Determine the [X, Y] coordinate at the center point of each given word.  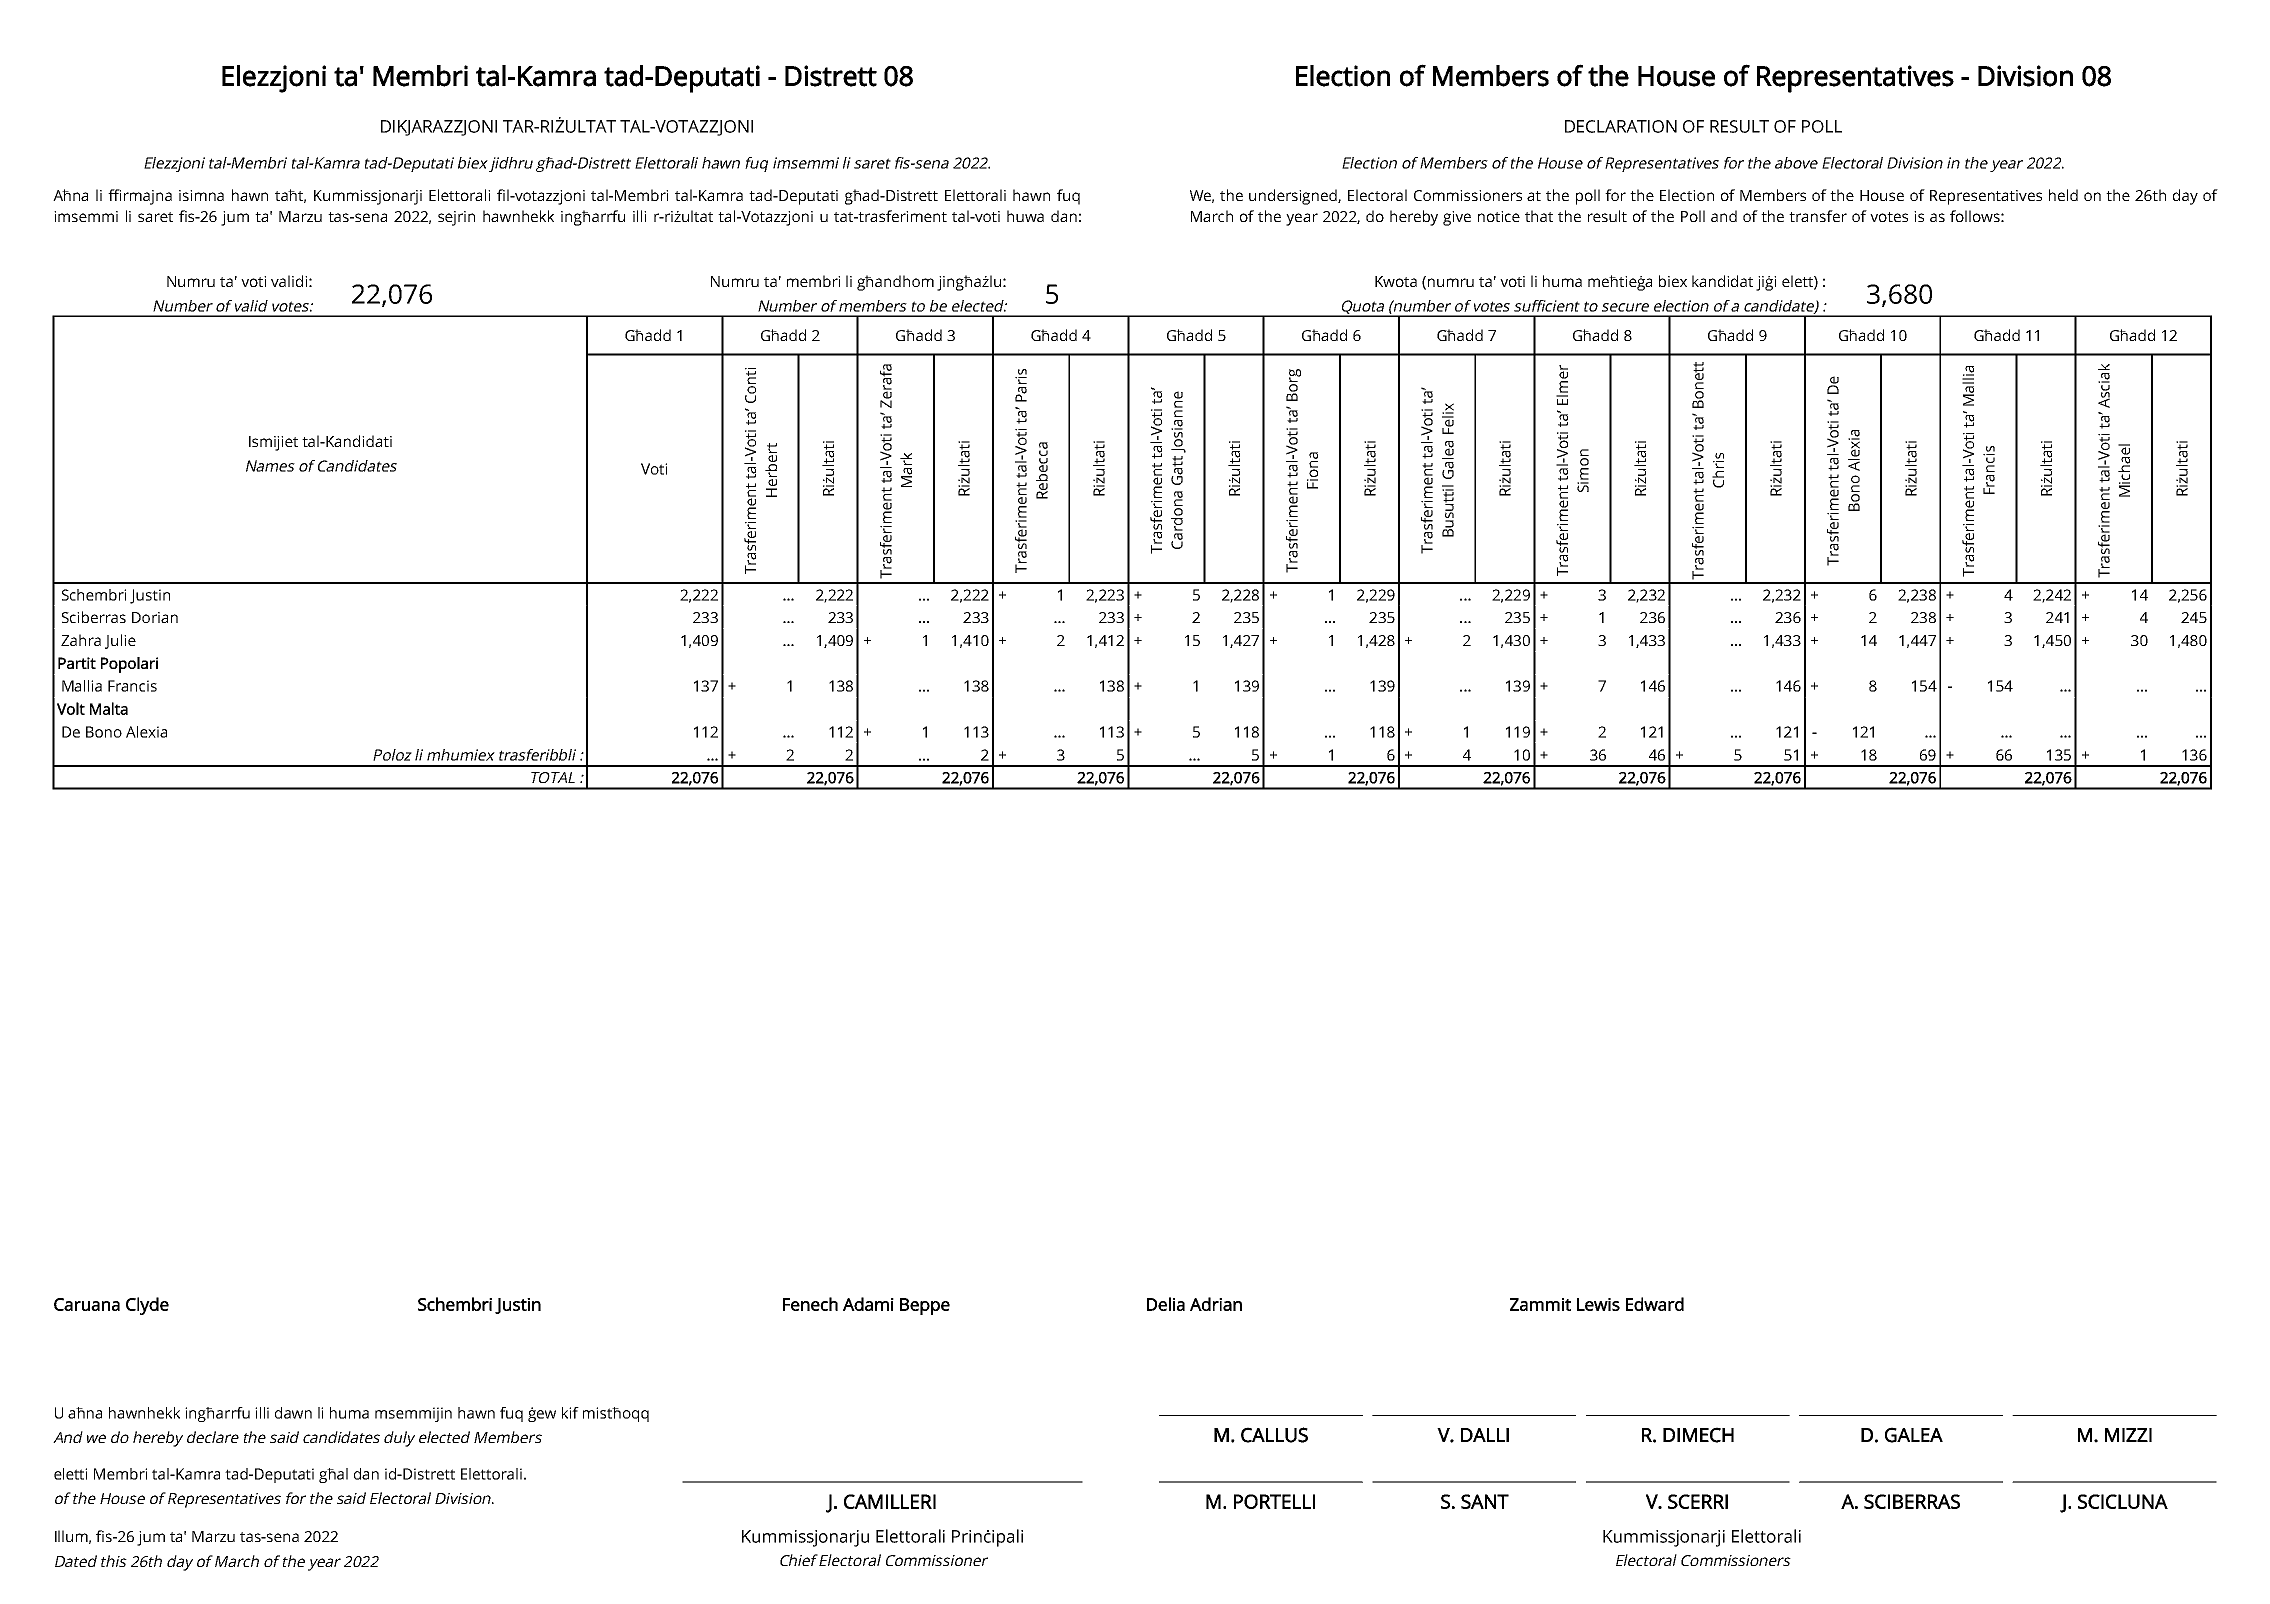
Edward [1655, 1304]
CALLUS [1274, 1435]
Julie [120, 641]
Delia [1166, 1304]
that [1539, 216]
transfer [1818, 216]
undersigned [1294, 197]
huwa [1025, 216]
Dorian [155, 617]
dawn [293, 1413]
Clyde [147, 1306]
